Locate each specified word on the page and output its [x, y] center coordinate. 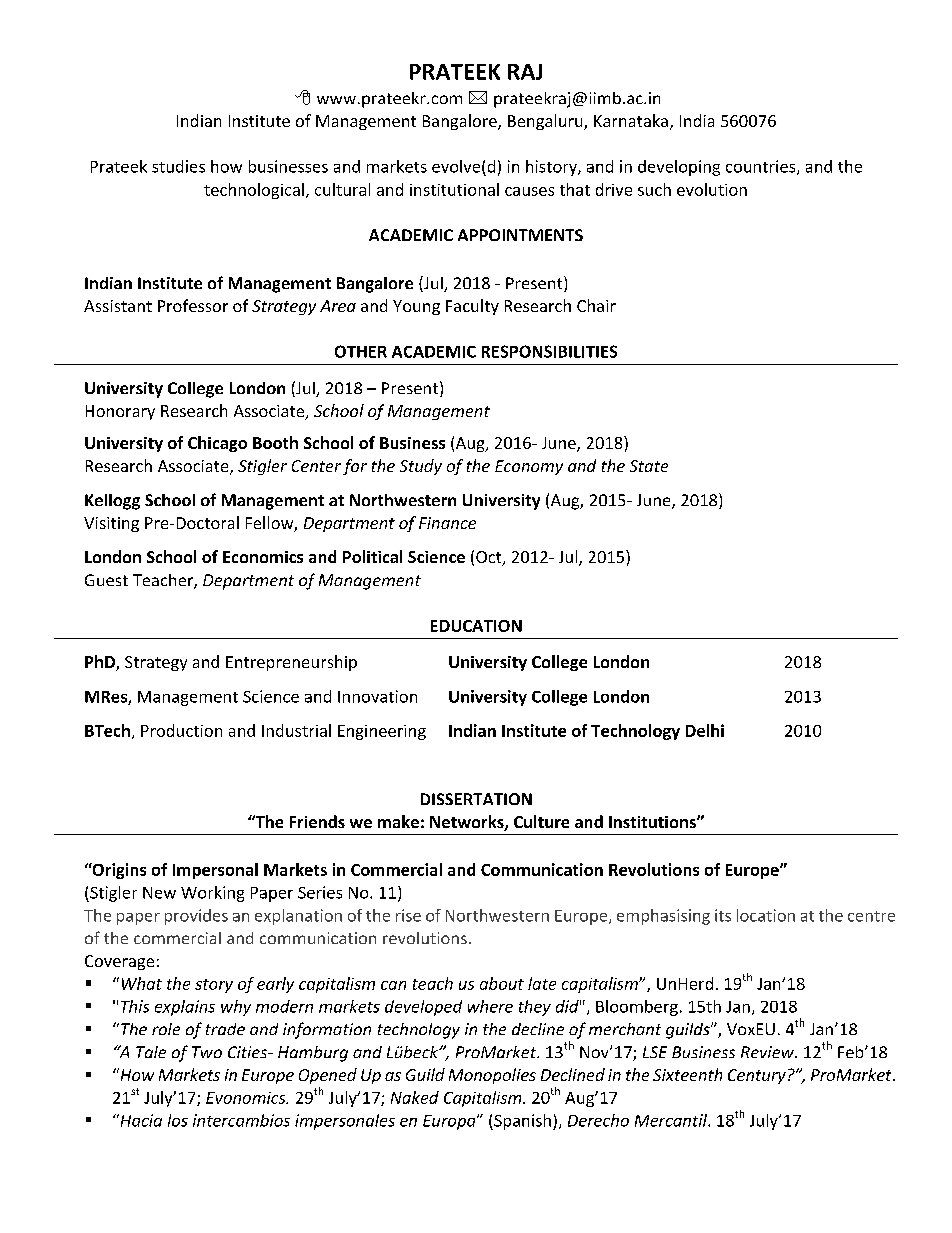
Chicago [217, 444]
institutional [454, 189]
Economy [529, 467]
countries [762, 167]
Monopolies [492, 1076]
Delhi [705, 730]
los [178, 1120]
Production [181, 730]
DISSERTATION [476, 799]
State [649, 466]
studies [178, 166]
